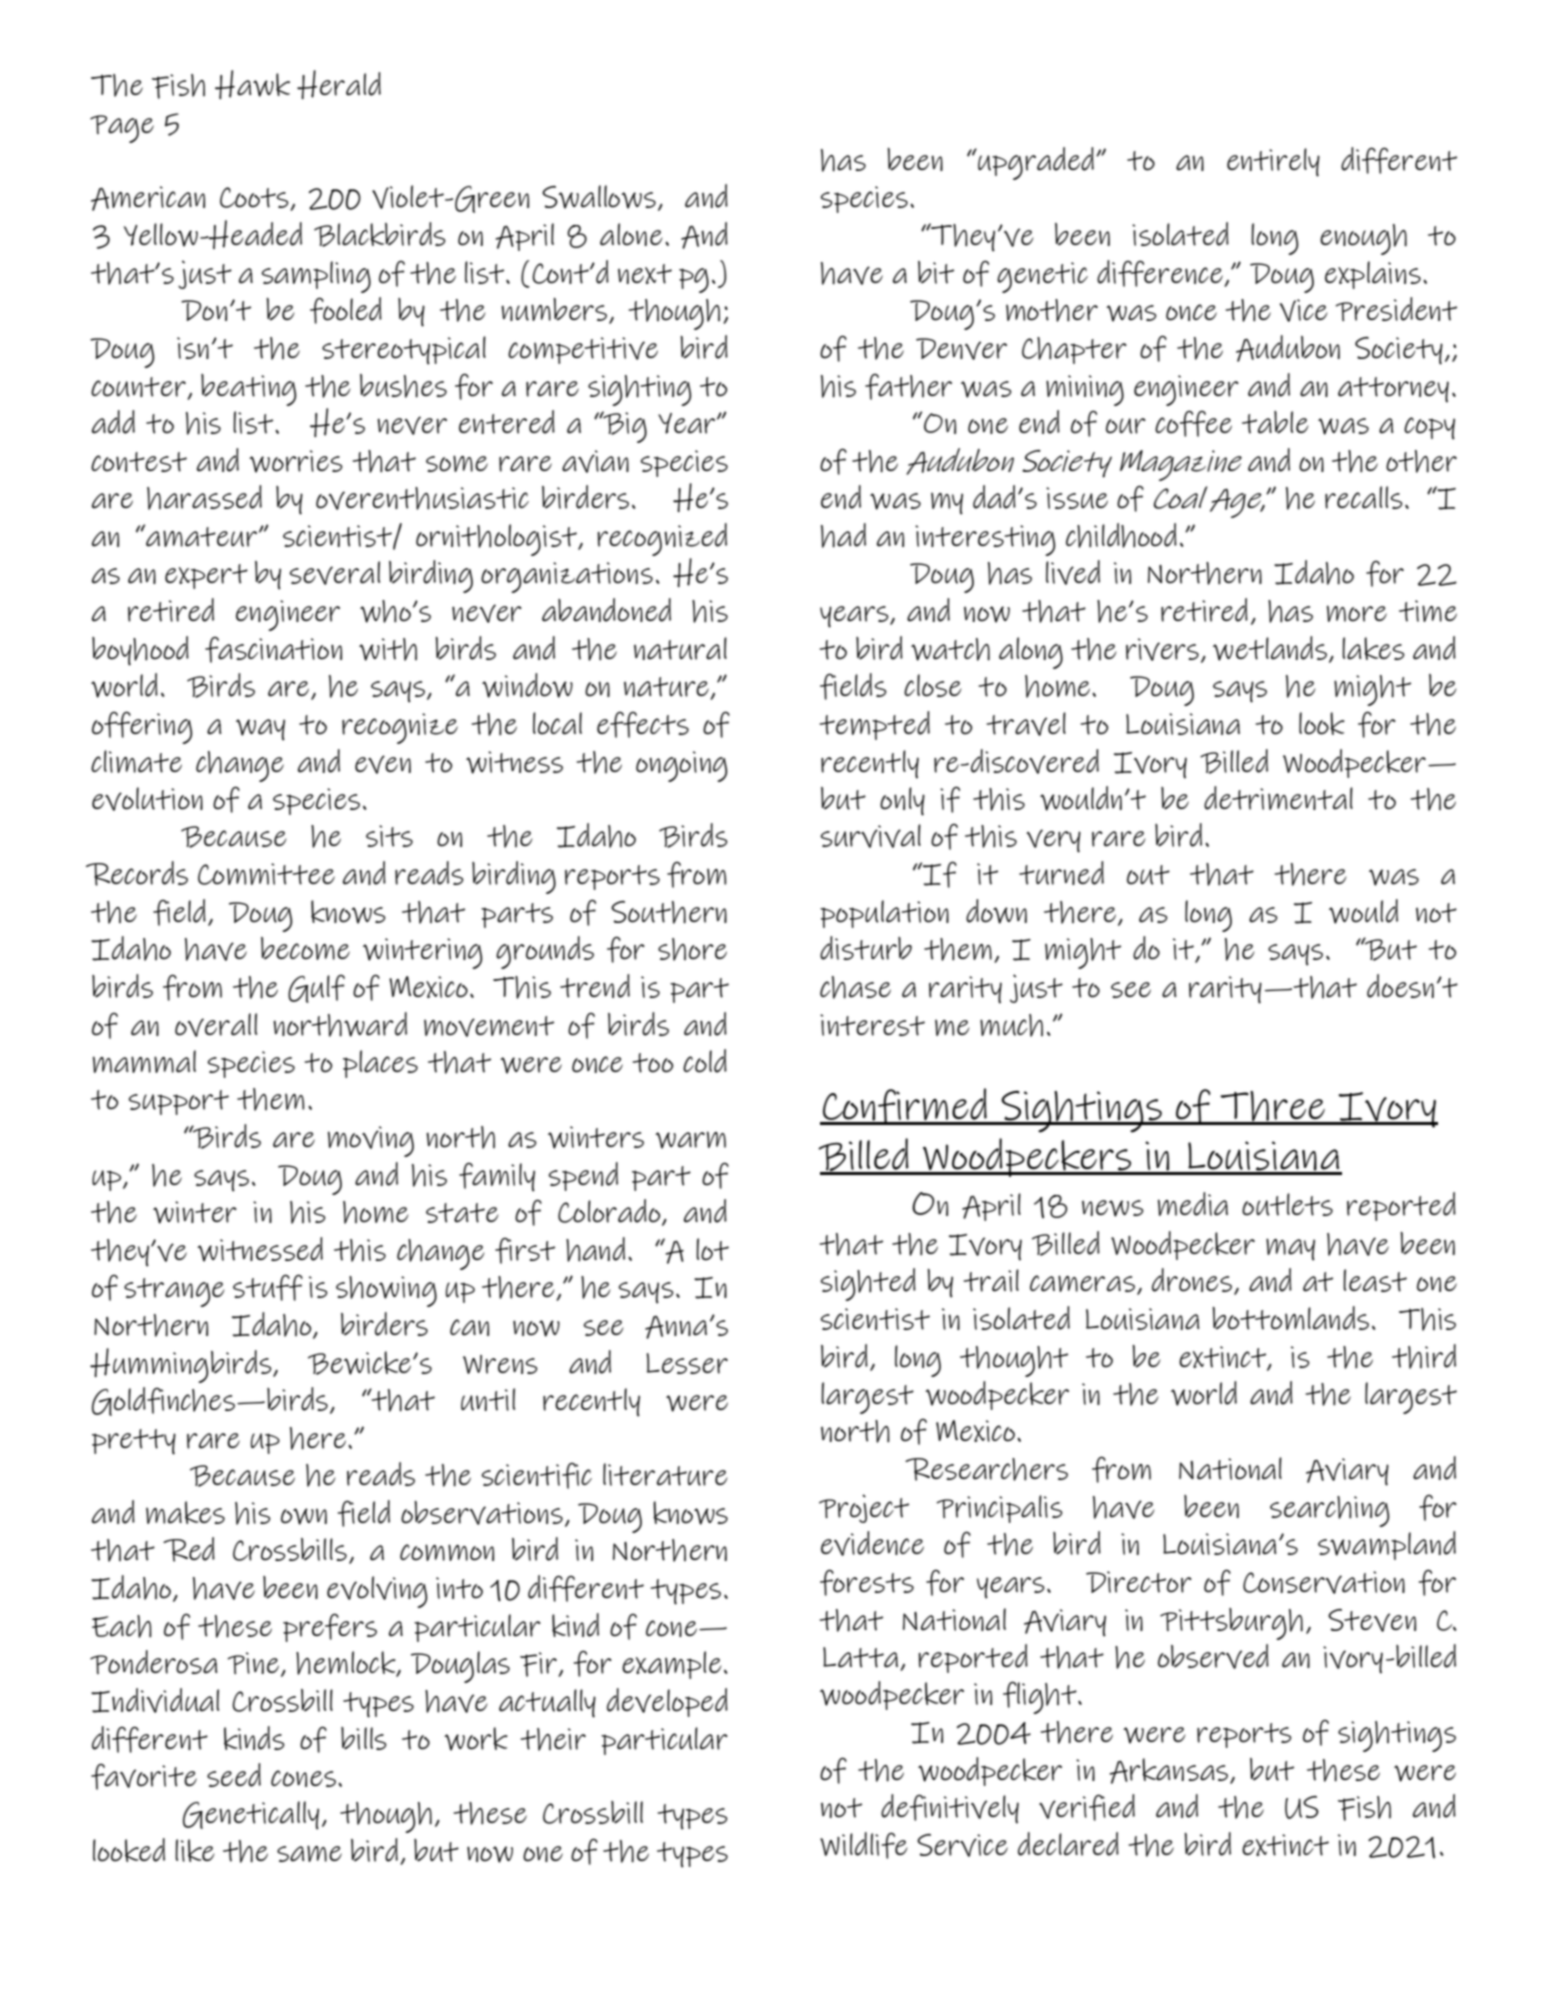  What do you see at coordinates (234, 1775) in the image?
I see `seed` at bounding box center [234, 1775].
